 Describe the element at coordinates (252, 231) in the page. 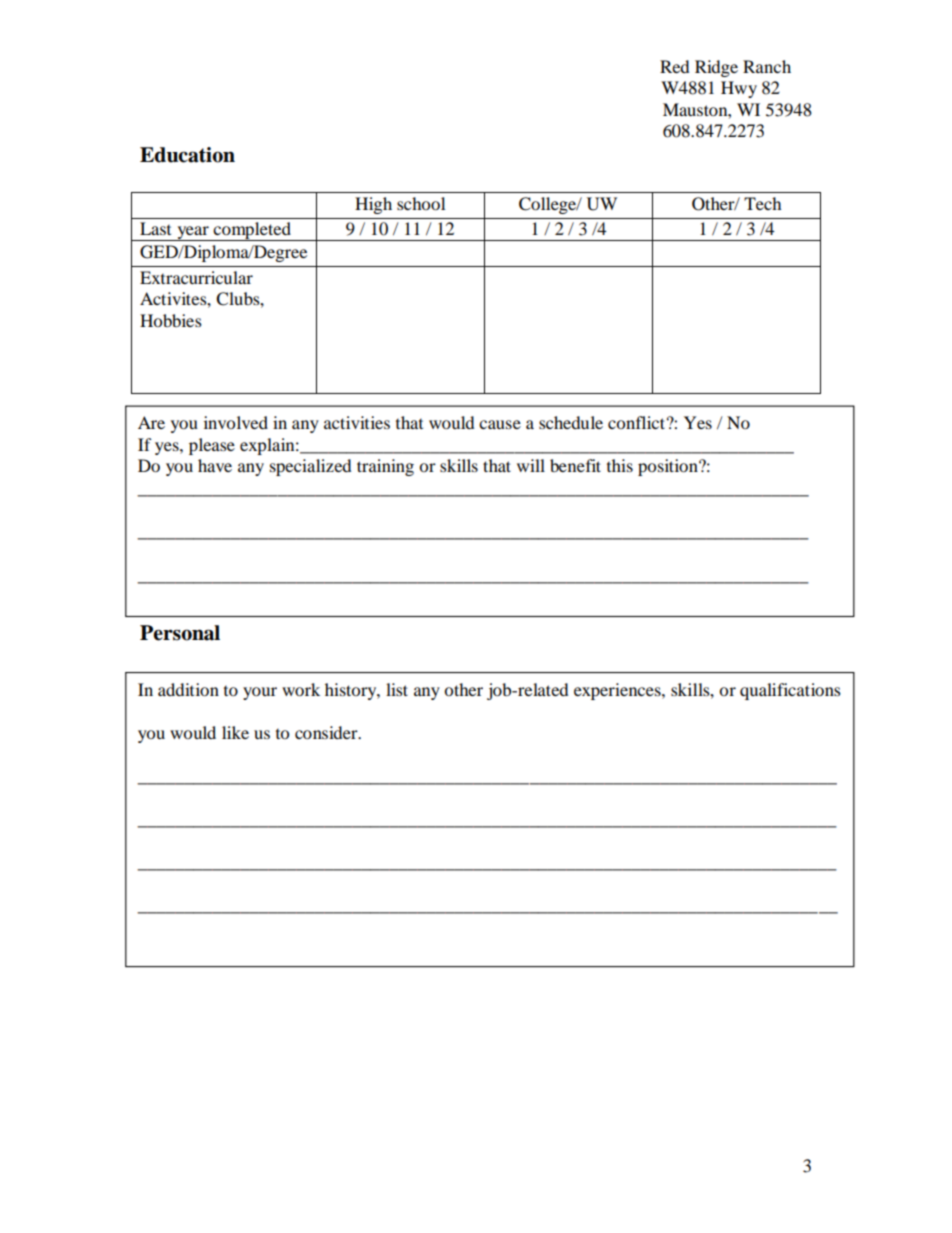

I see `completed` at that location.
